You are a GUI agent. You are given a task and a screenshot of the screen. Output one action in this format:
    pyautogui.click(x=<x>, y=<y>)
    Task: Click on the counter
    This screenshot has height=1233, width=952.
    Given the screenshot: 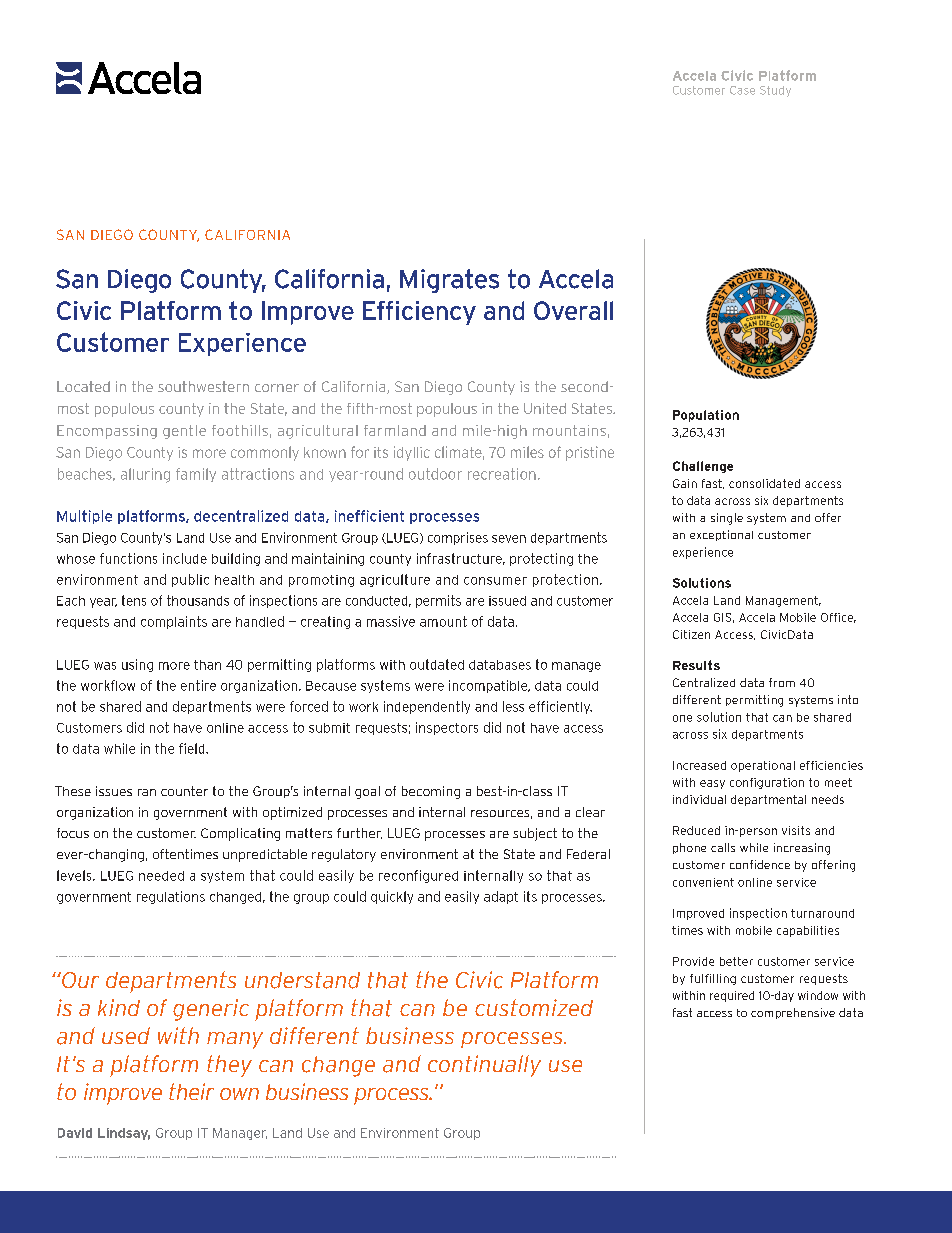 What is the action you would take?
    pyautogui.click(x=184, y=791)
